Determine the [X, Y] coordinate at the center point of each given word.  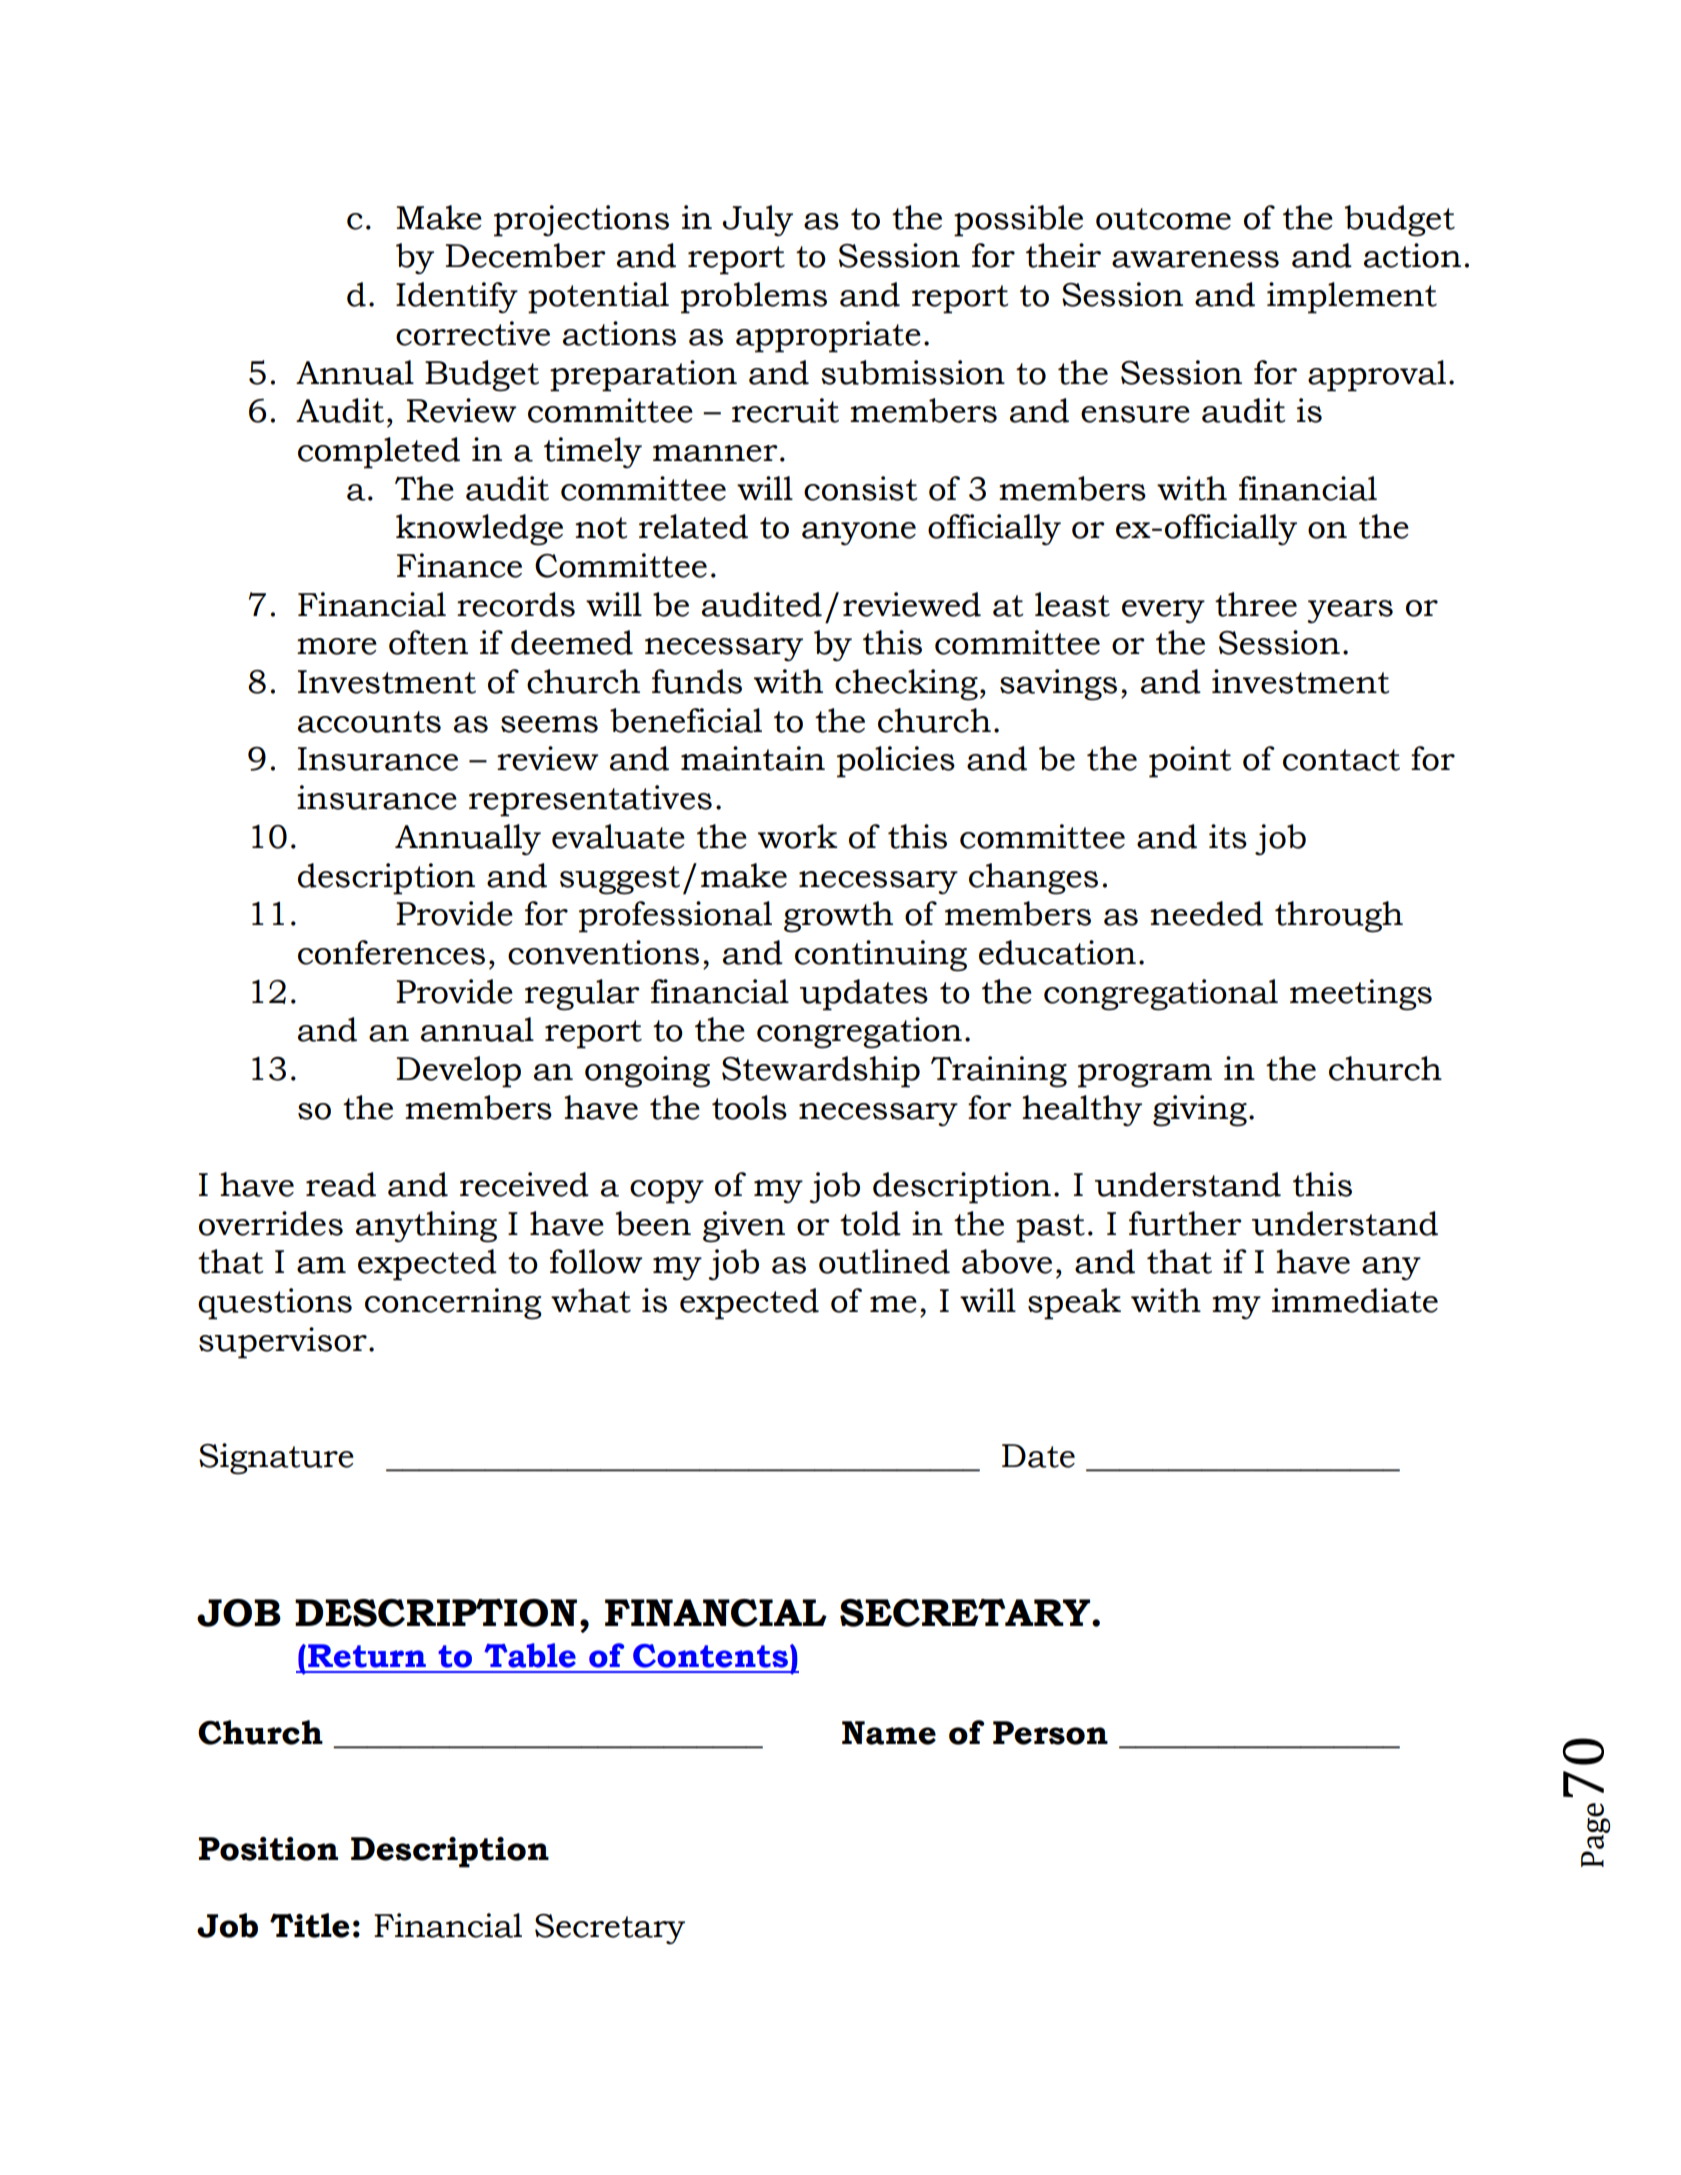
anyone [859, 534]
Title [309, 1925]
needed [1206, 913]
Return [367, 1656]
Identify [457, 298]
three [1256, 604]
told [870, 1223]
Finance [459, 565]
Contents [710, 1656]
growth [838, 917]
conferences [391, 952]
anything [426, 1227]
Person [1050, 1733]
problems [754, 298]
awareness [1195, 259]
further [1185, 1223]
